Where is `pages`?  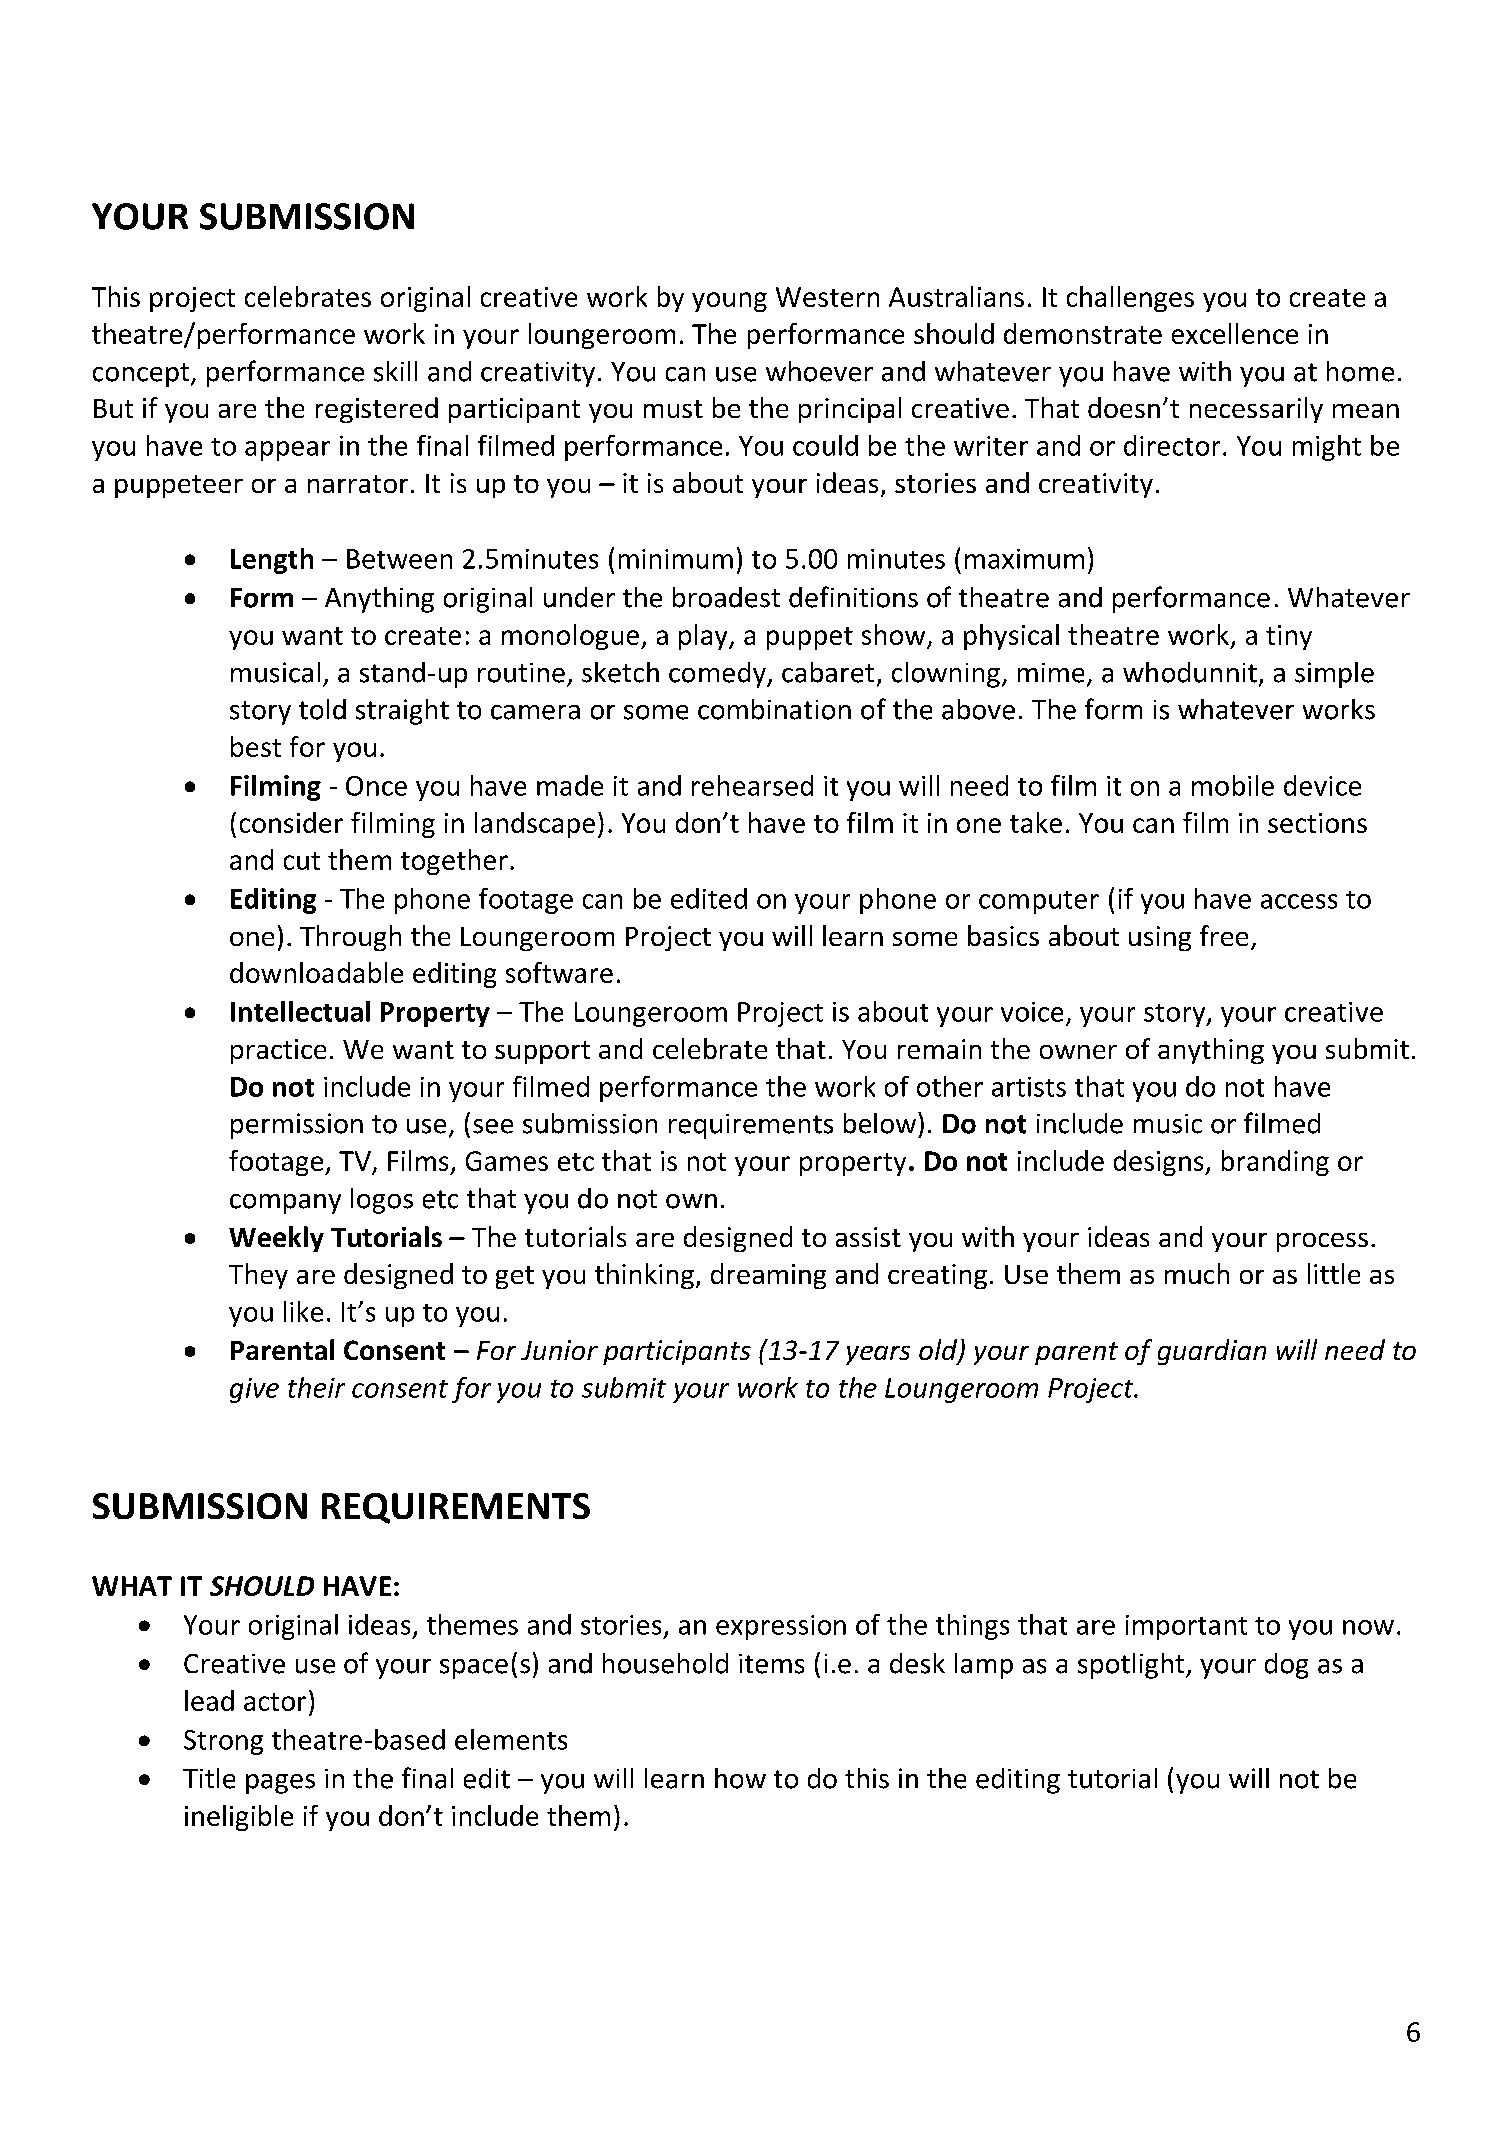
pages is located at coordinates (280, 1784).
